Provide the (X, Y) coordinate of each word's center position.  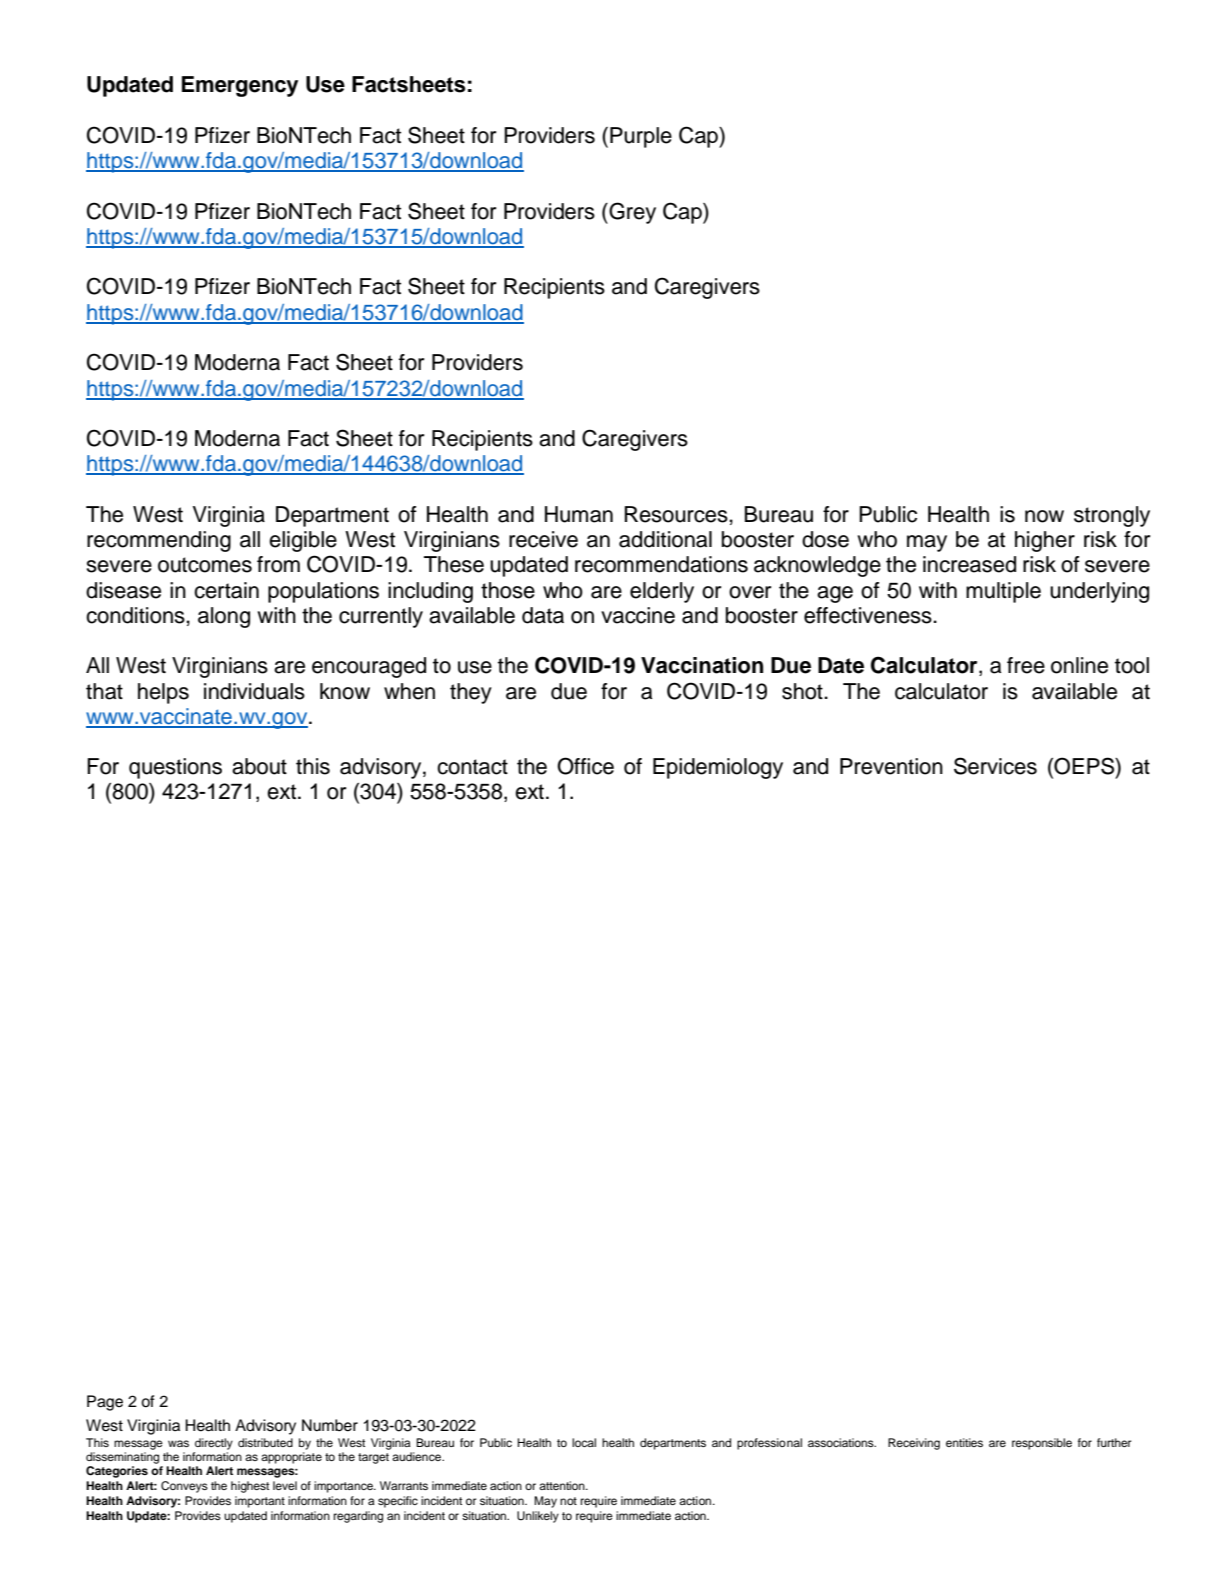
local (584, 1442)
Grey (631, 213)
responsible (1042, 1444)
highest (250, 1487)
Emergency (240, 86)
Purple (641, 137)
